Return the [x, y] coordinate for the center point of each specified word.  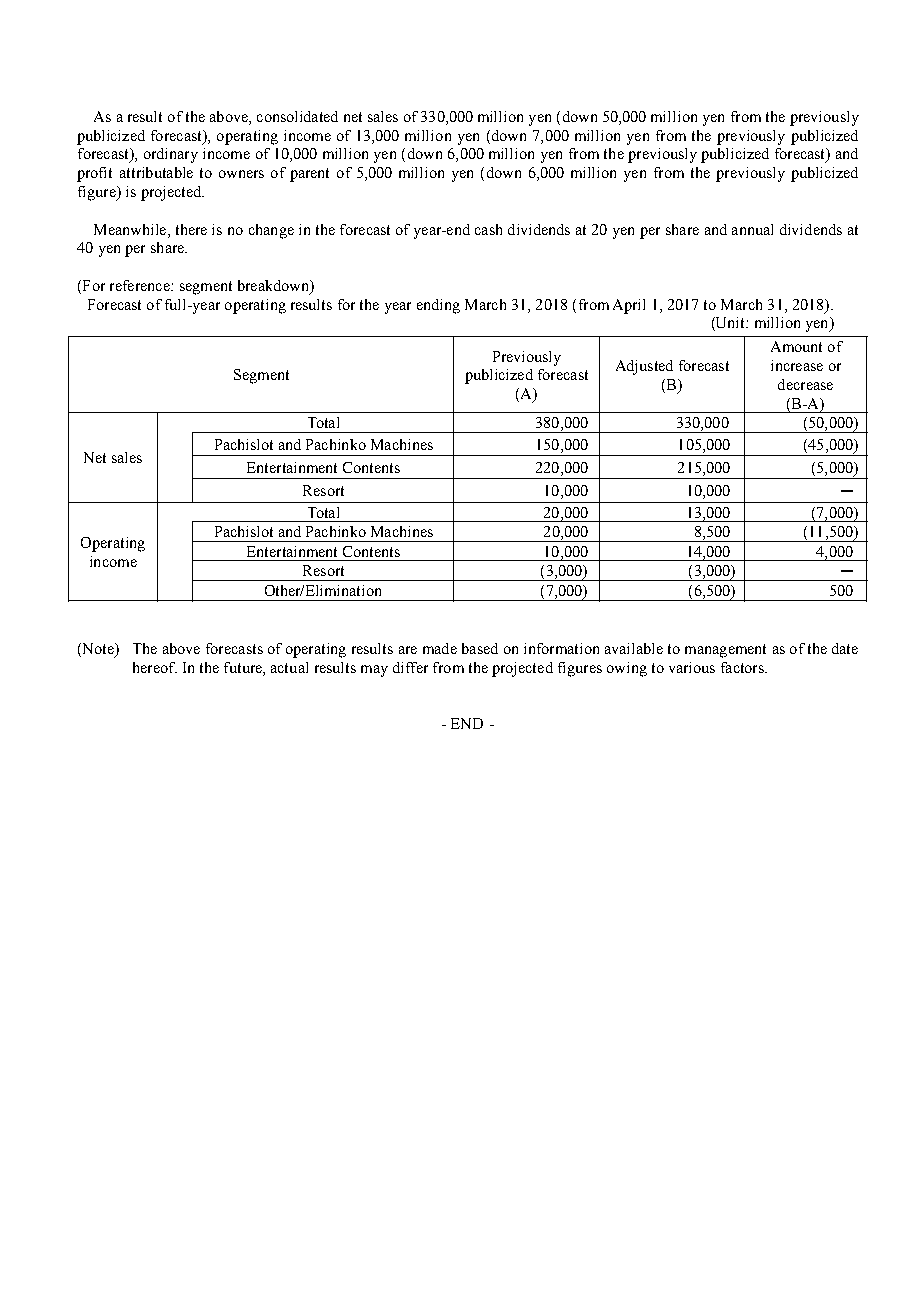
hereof [155, 667]
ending [438, 306]
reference [141, 285]
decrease [805, 384]
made [440, 648]
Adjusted [644, 367]
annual [752, 229]
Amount [796, 346]
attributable [156, 172]
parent [309, 175]
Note [98, 650]
